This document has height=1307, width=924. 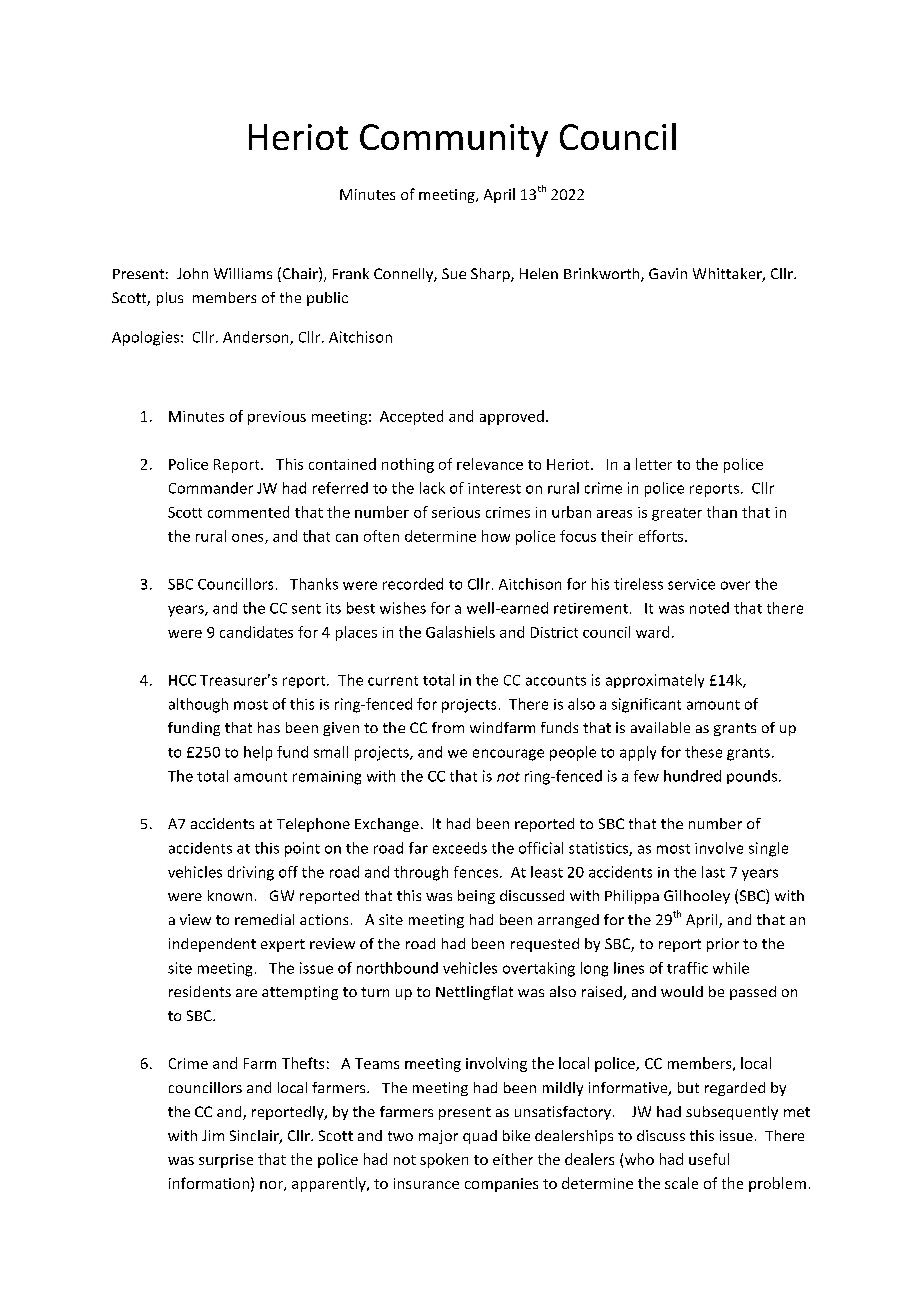 What do you see at coordinates (480, 1137) in the document?
I see `quad` at bounding box center [480, 1137].
